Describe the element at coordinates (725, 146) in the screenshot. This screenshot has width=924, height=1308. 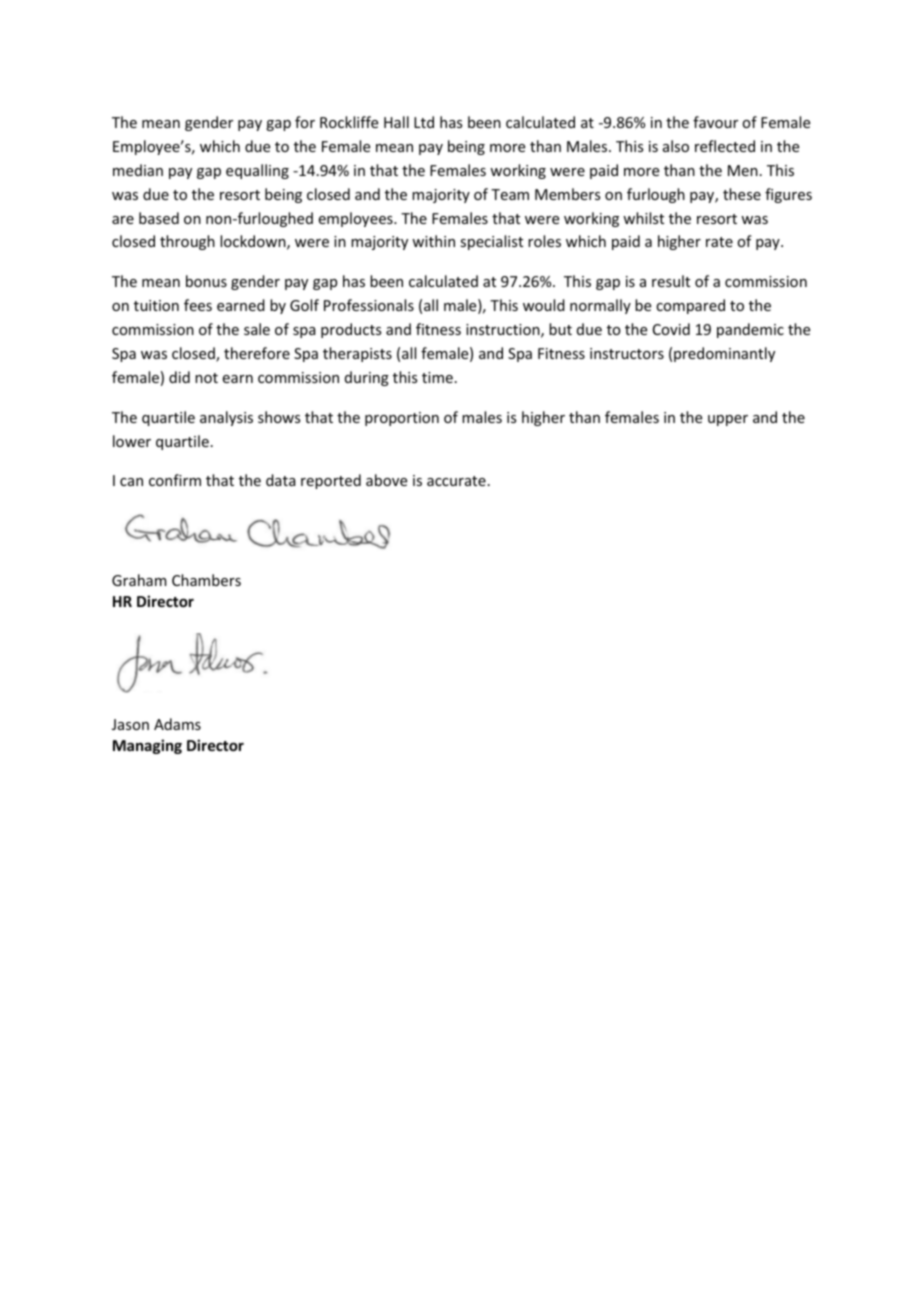
I see `reflected` at that location.
